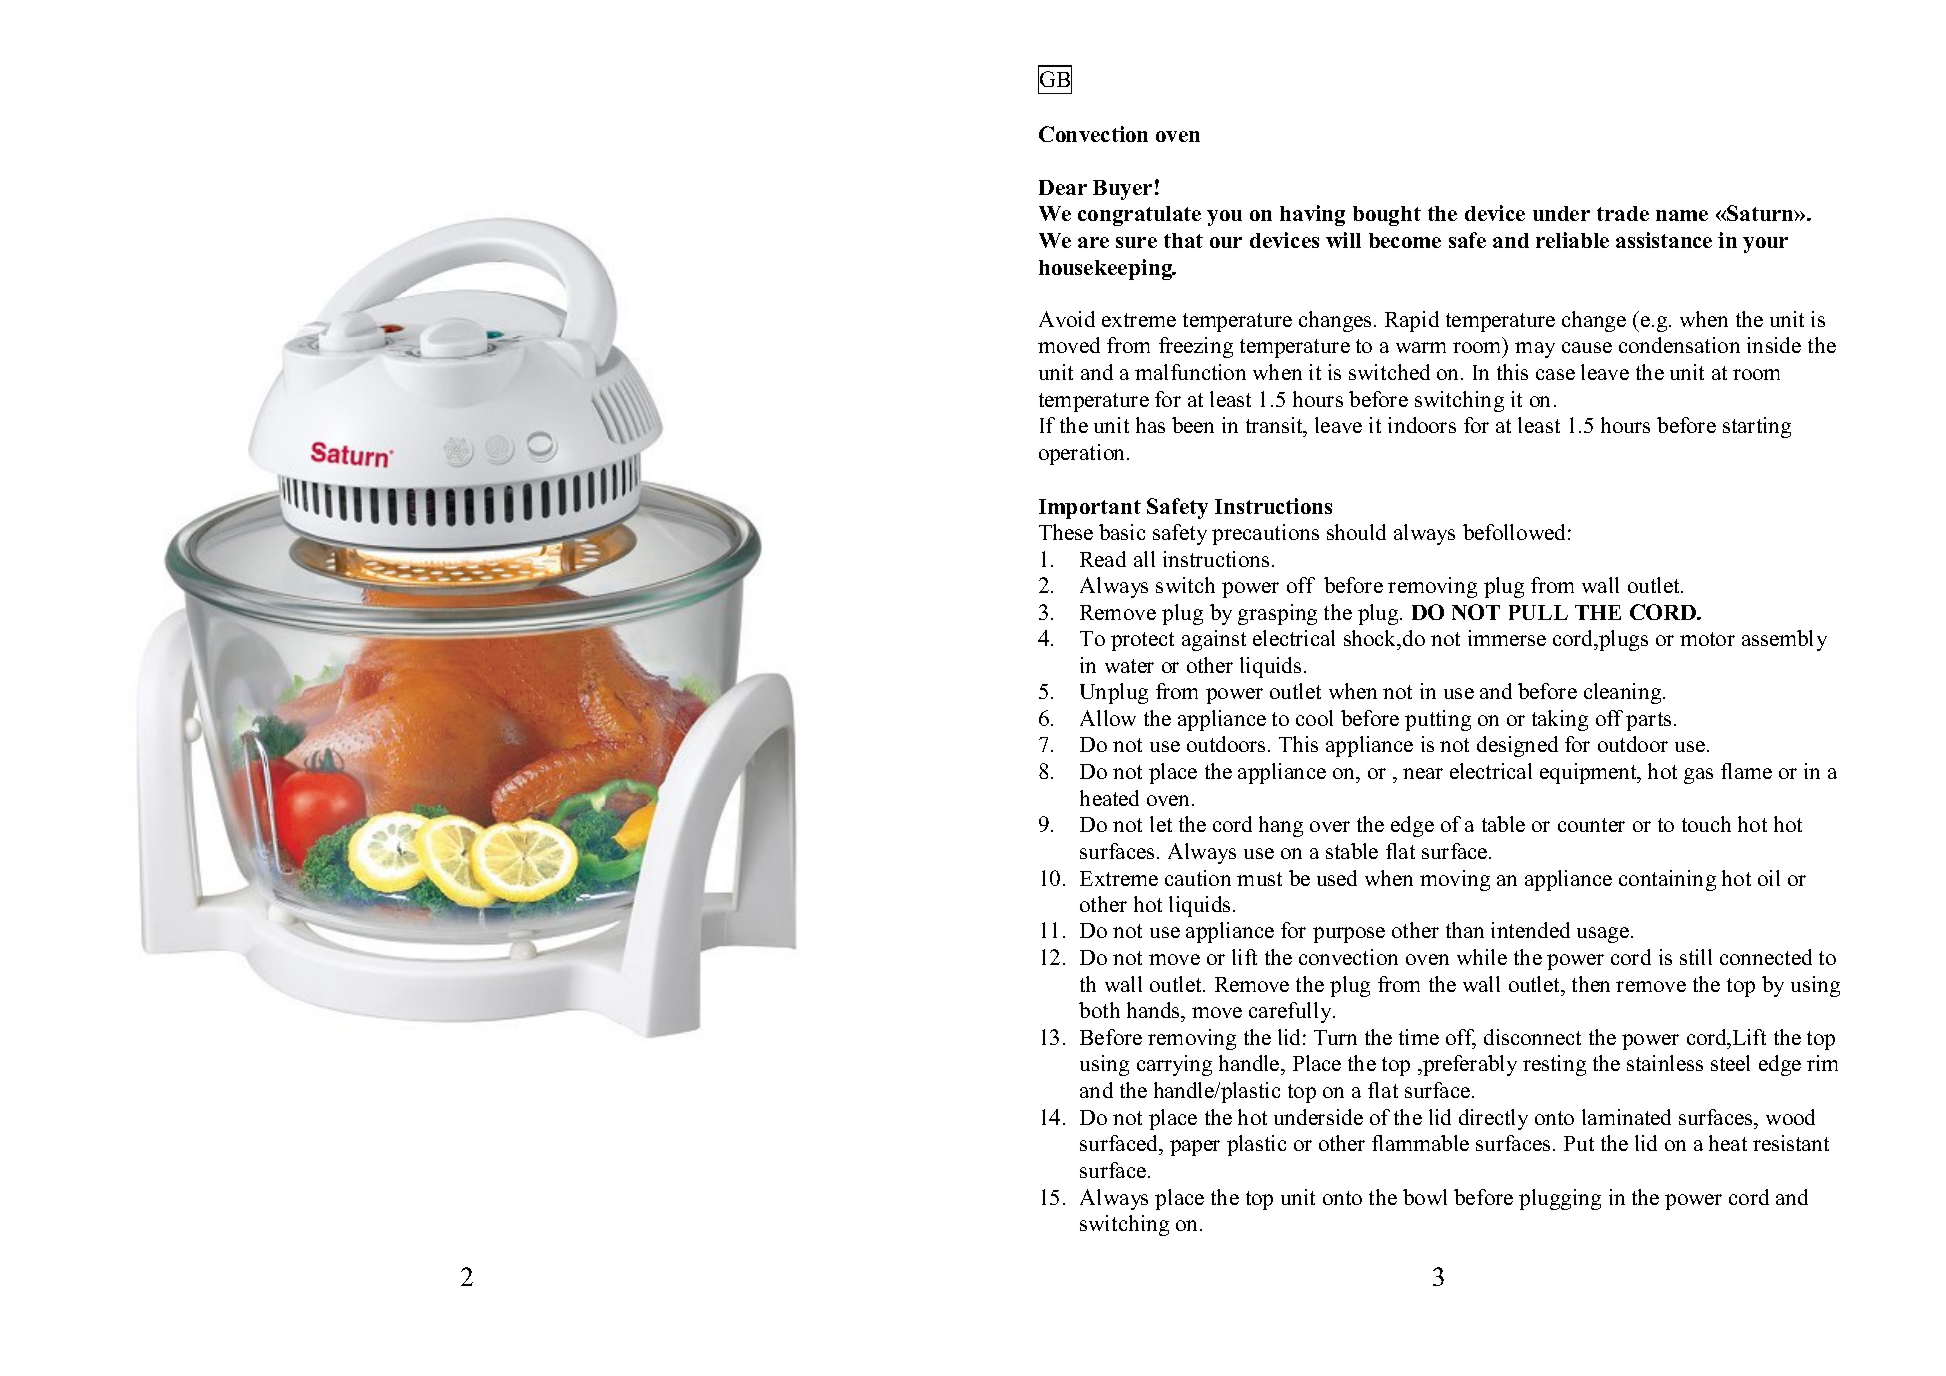  Describe the element at coordinates (1155, 1010) in the screenshot. I see `hands` at that location.
